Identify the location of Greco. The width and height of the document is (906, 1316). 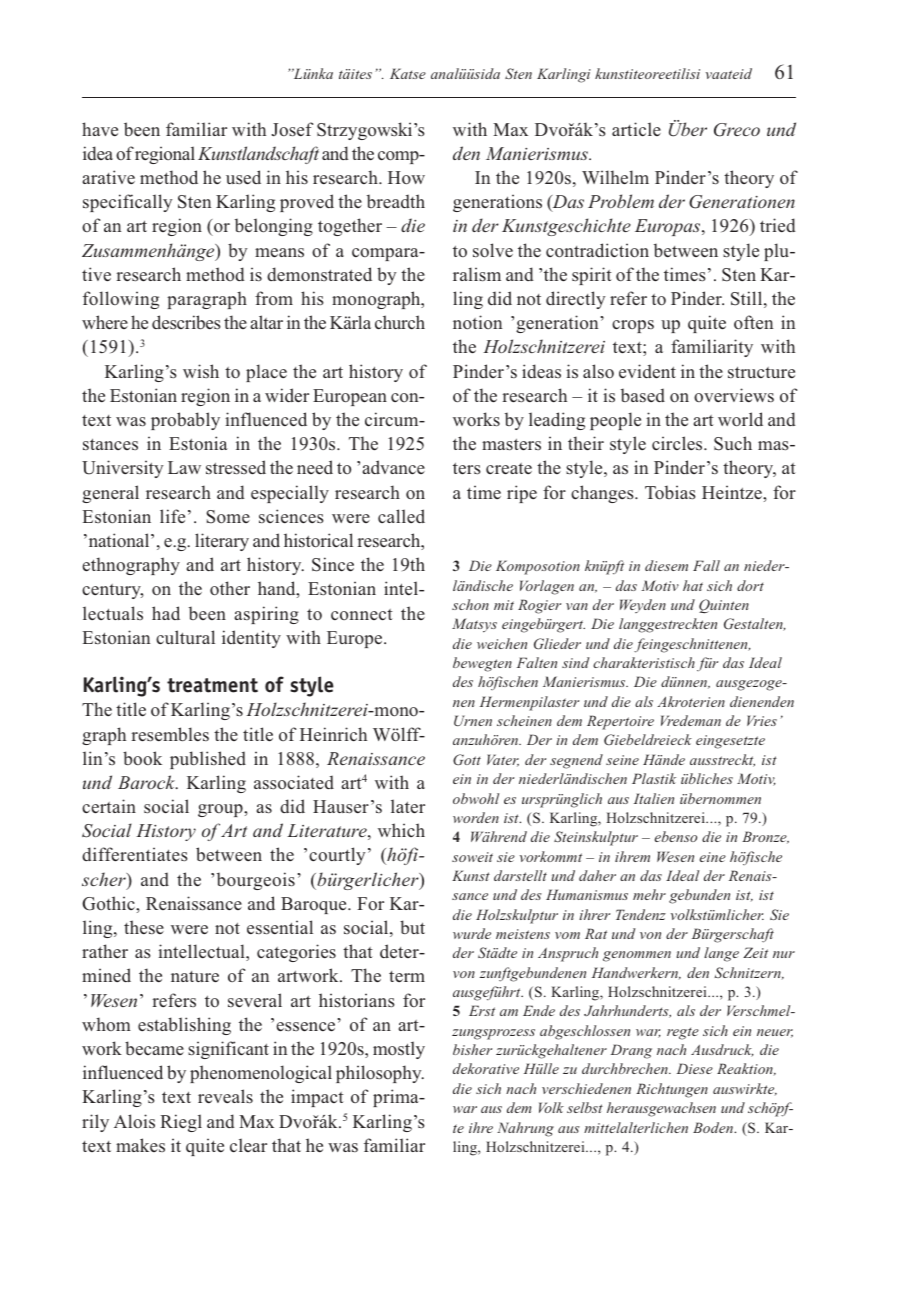
(737, 130).
